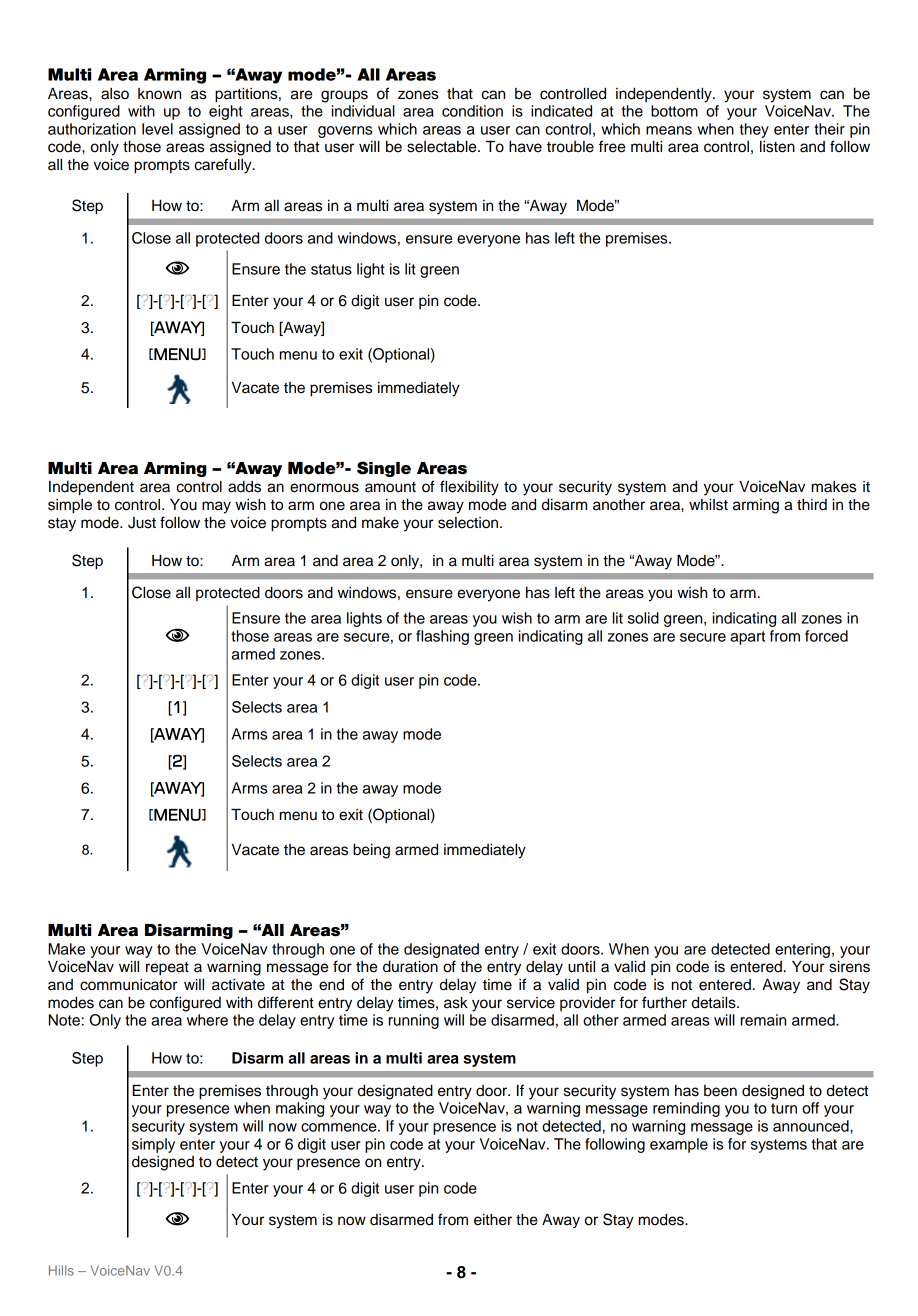 This screenshot has width=918, height=1316. What do you see at coordinates (142, 523) in the screenshot?
I see `Just` at bounding box center [142, 523].
